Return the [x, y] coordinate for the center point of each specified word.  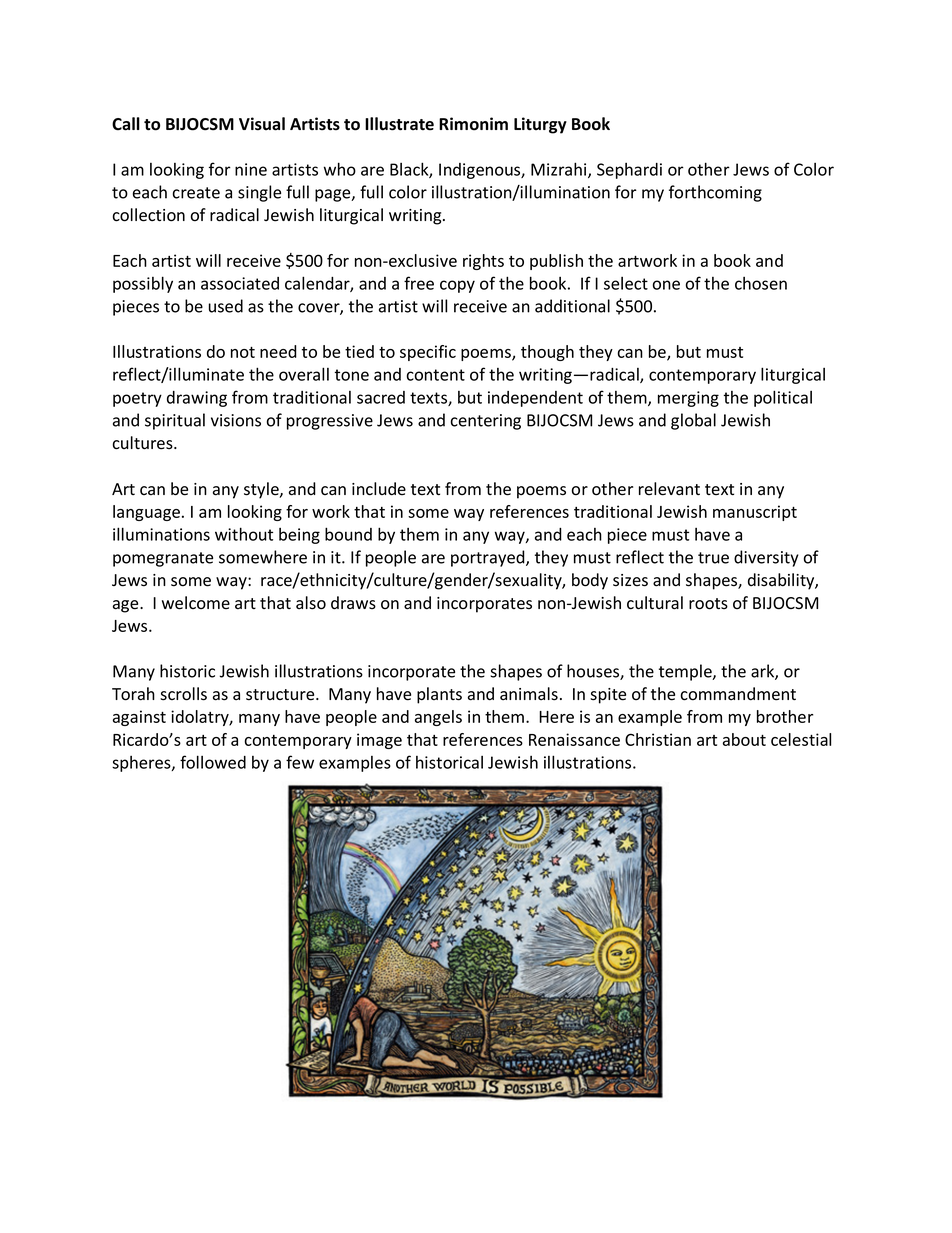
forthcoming [715, 193]
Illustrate [399, 124]
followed [213, 762]
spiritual [175, 421]
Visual [262, 124]
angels [438, 718]
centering [486, 422]
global [693, 421]
